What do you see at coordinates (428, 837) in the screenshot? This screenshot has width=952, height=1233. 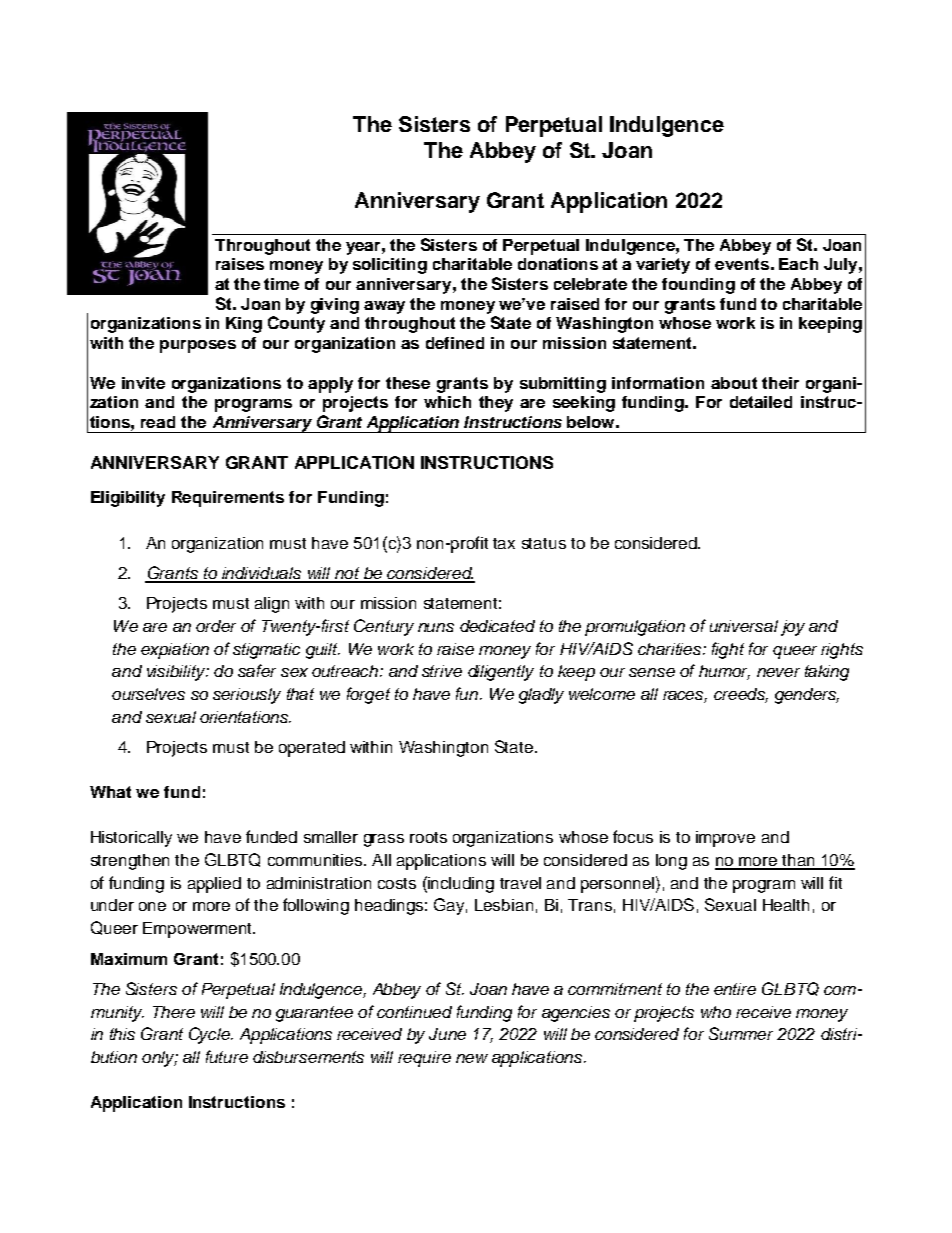 I see `roots` at bounding box center [428, 837].
